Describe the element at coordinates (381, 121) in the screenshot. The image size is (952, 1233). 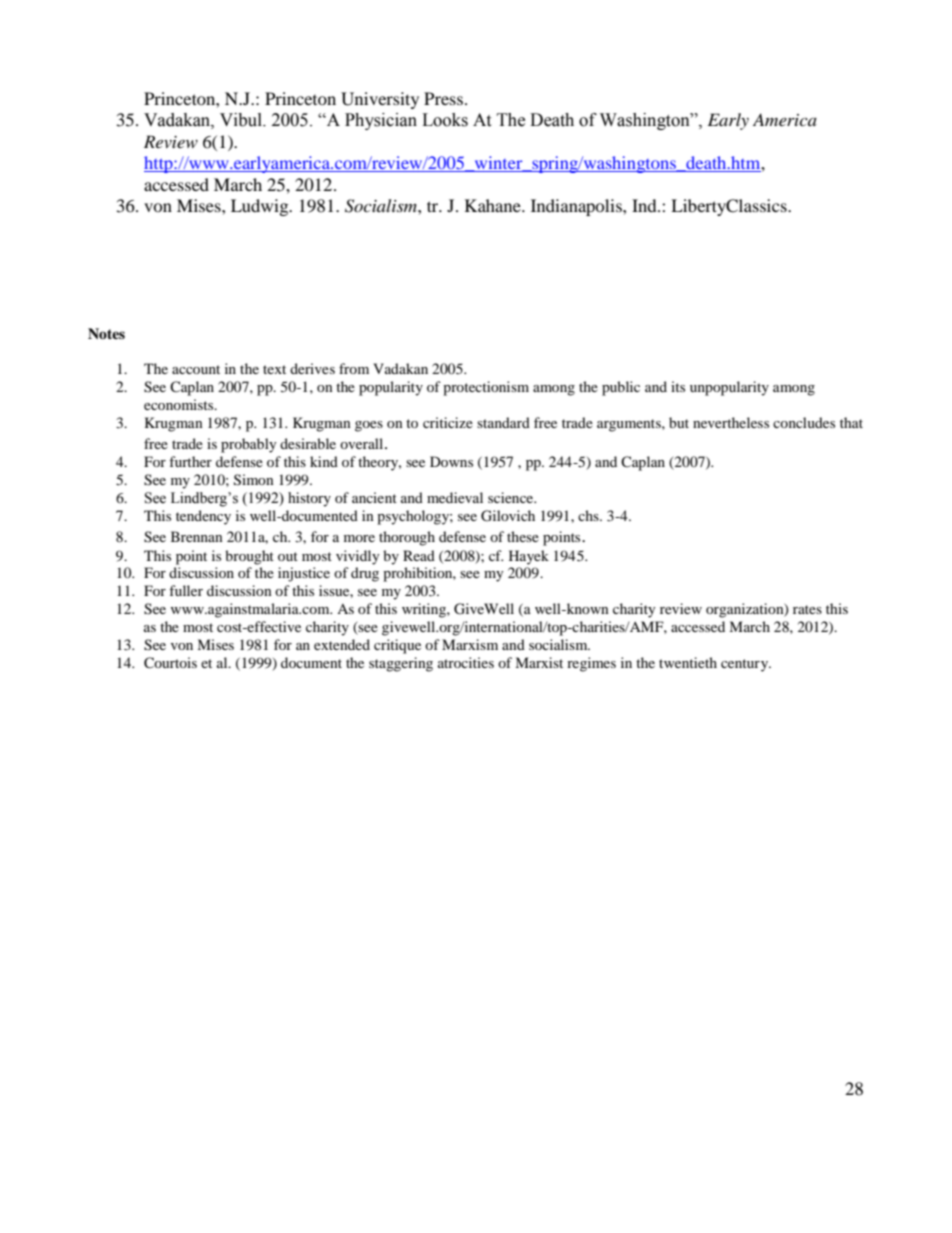
I see `Physician` at that location.
